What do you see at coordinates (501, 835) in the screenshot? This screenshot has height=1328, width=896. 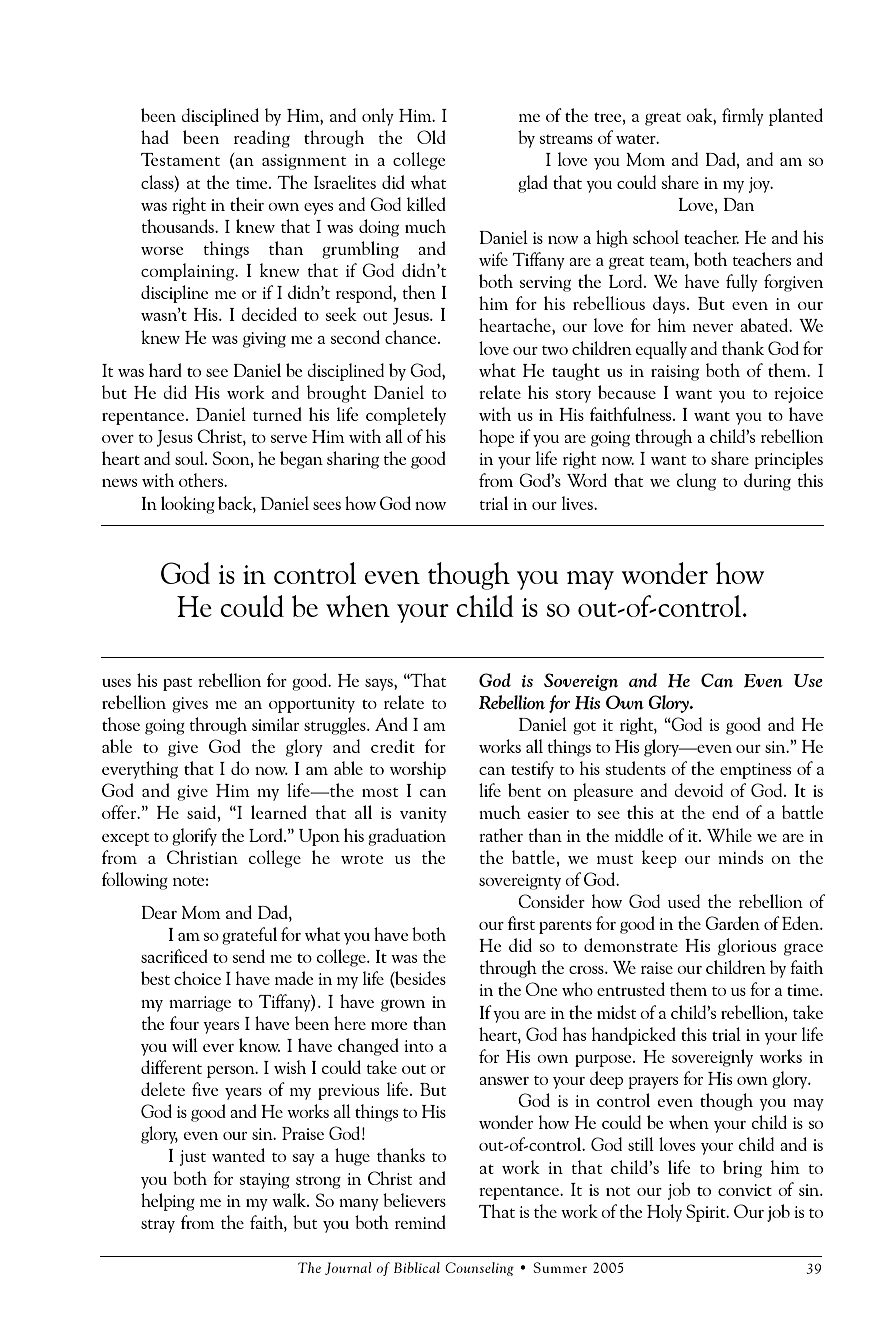 I see `rather` at bounding box center [501, 835].
